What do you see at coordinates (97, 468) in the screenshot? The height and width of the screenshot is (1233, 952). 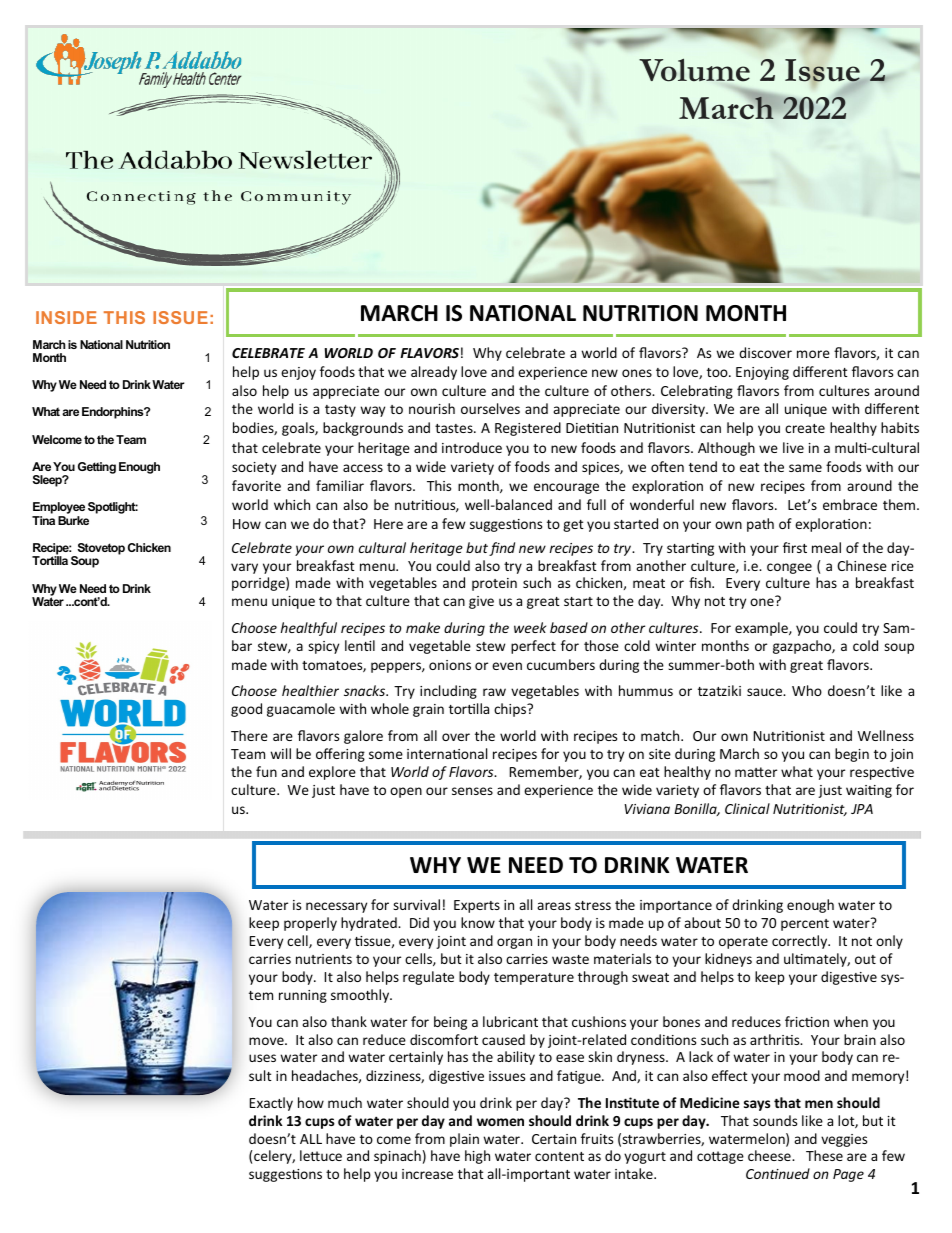 I see `Getting` at bounding box center [97, 468].
